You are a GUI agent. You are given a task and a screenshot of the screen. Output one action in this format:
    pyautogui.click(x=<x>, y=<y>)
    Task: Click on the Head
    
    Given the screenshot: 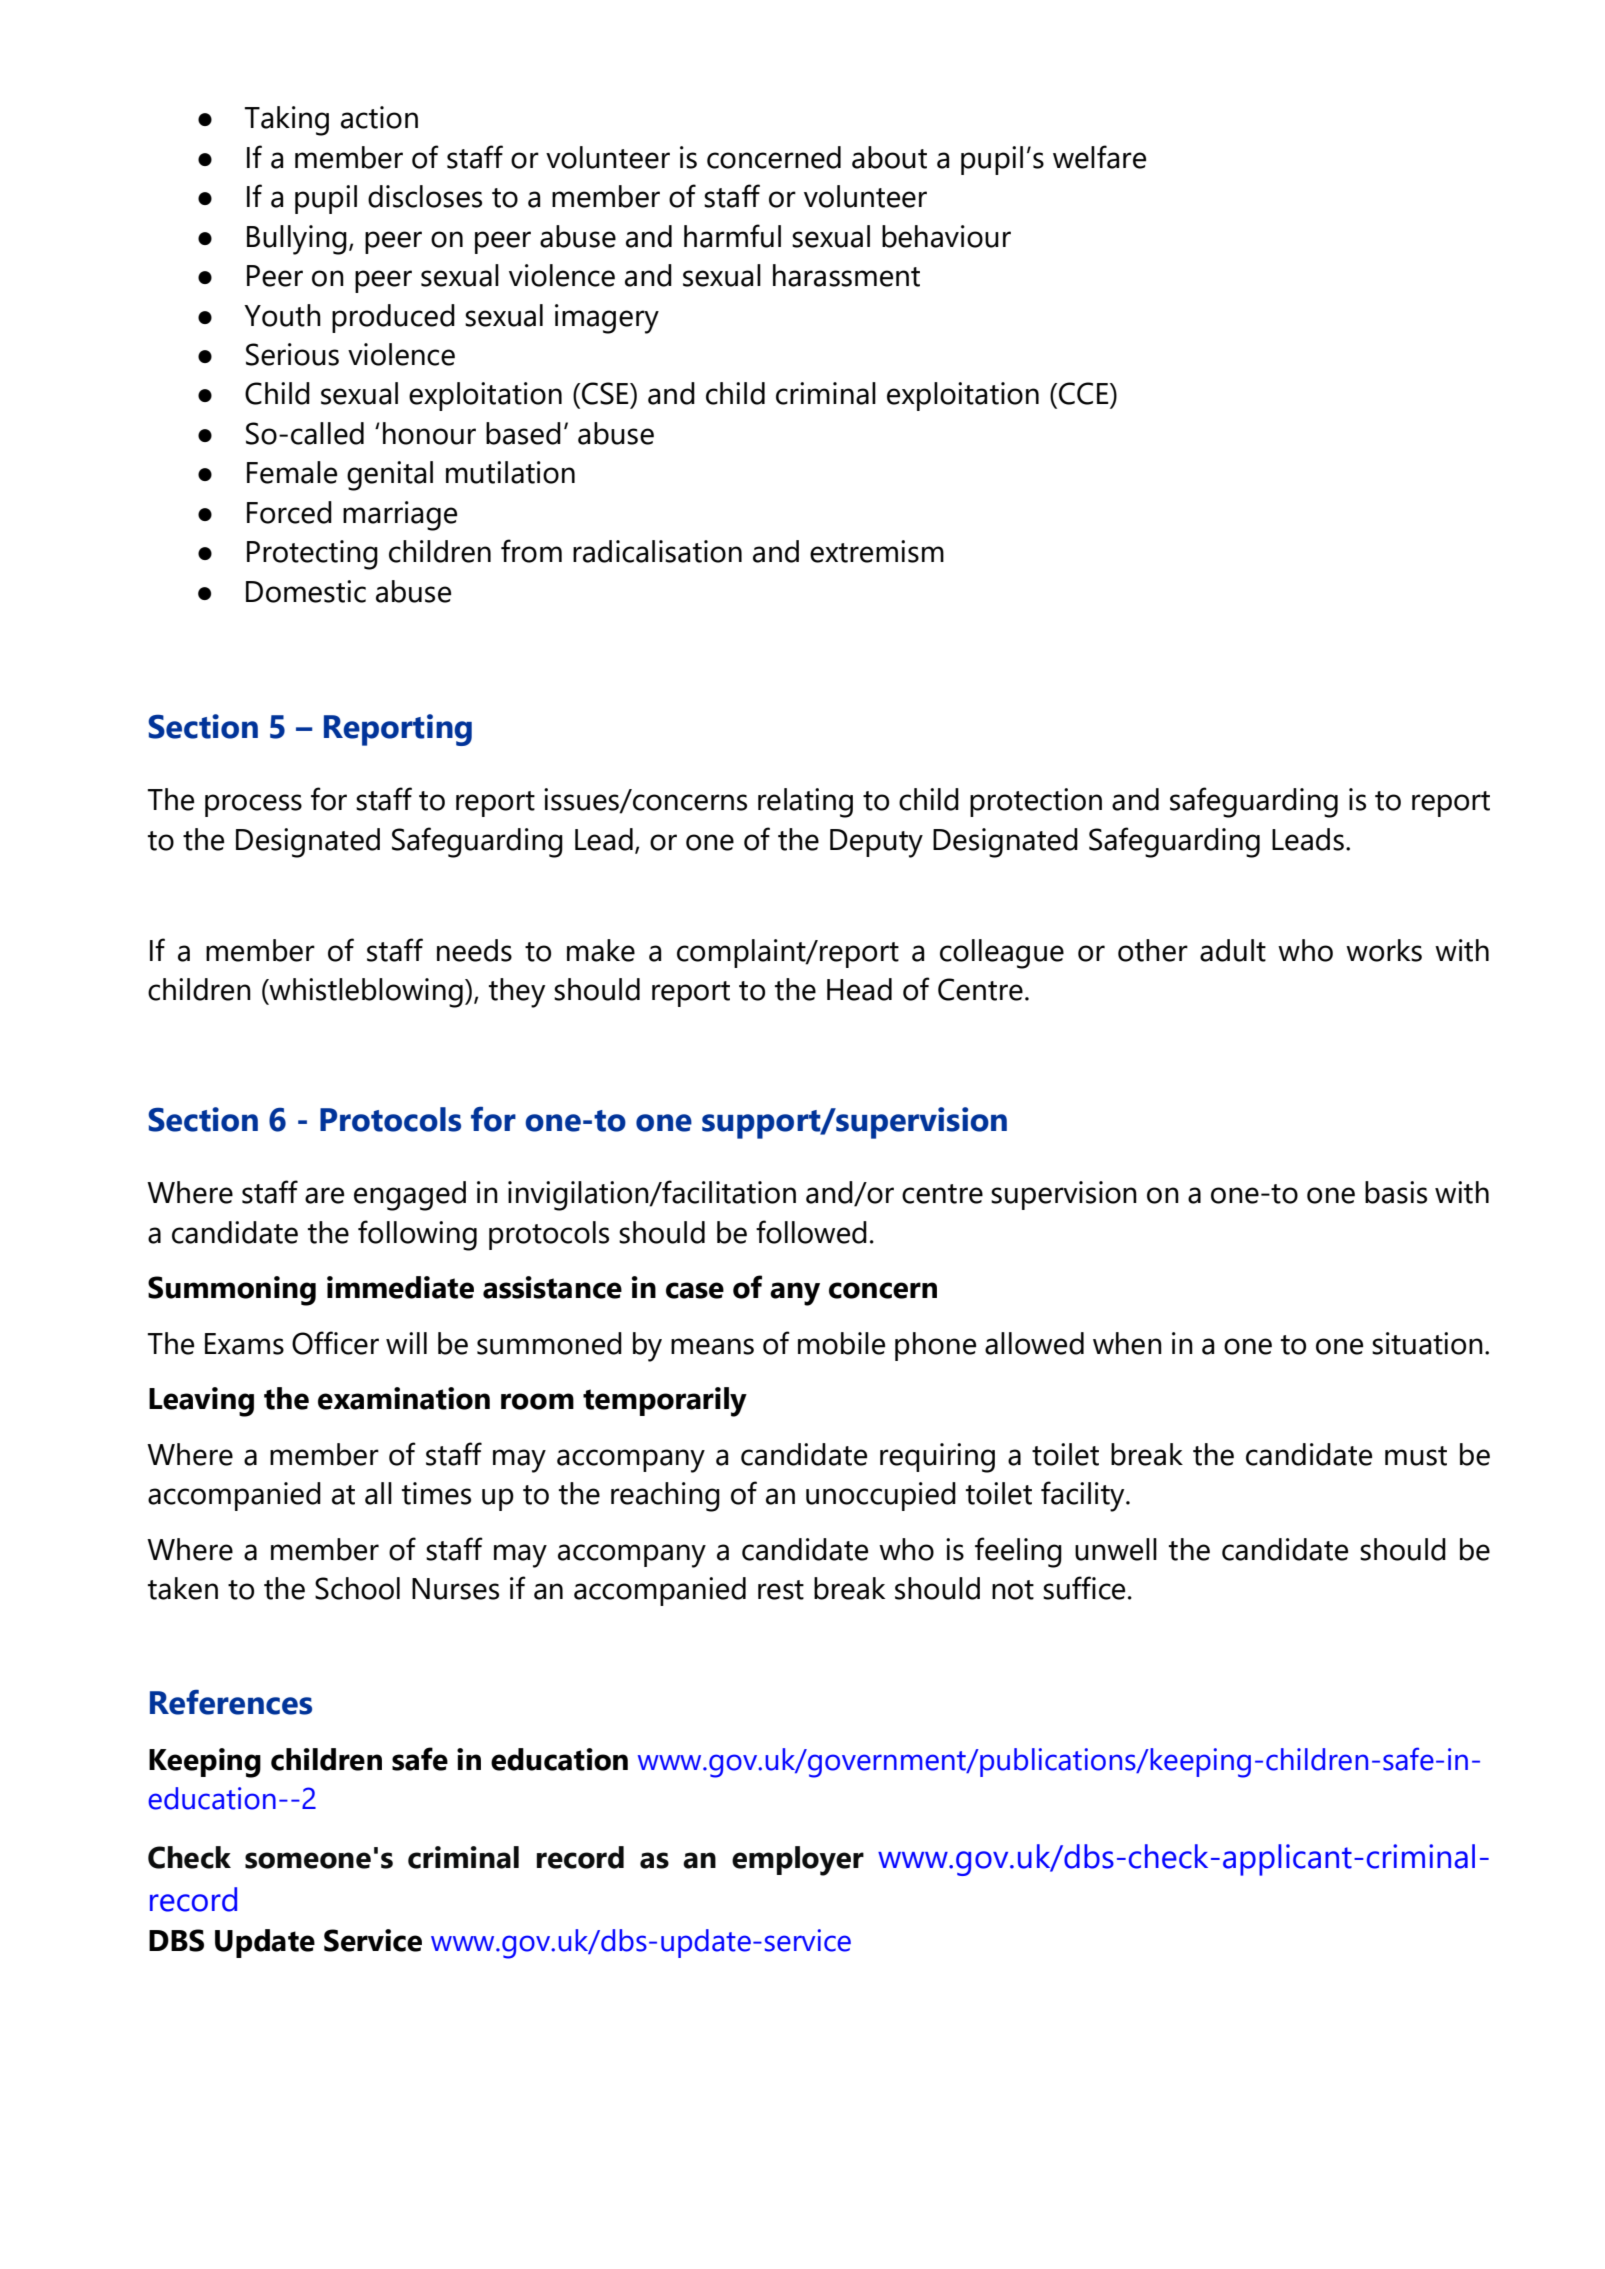 What is the action you would take?
    pyautogui.click(x=859, y=989)
